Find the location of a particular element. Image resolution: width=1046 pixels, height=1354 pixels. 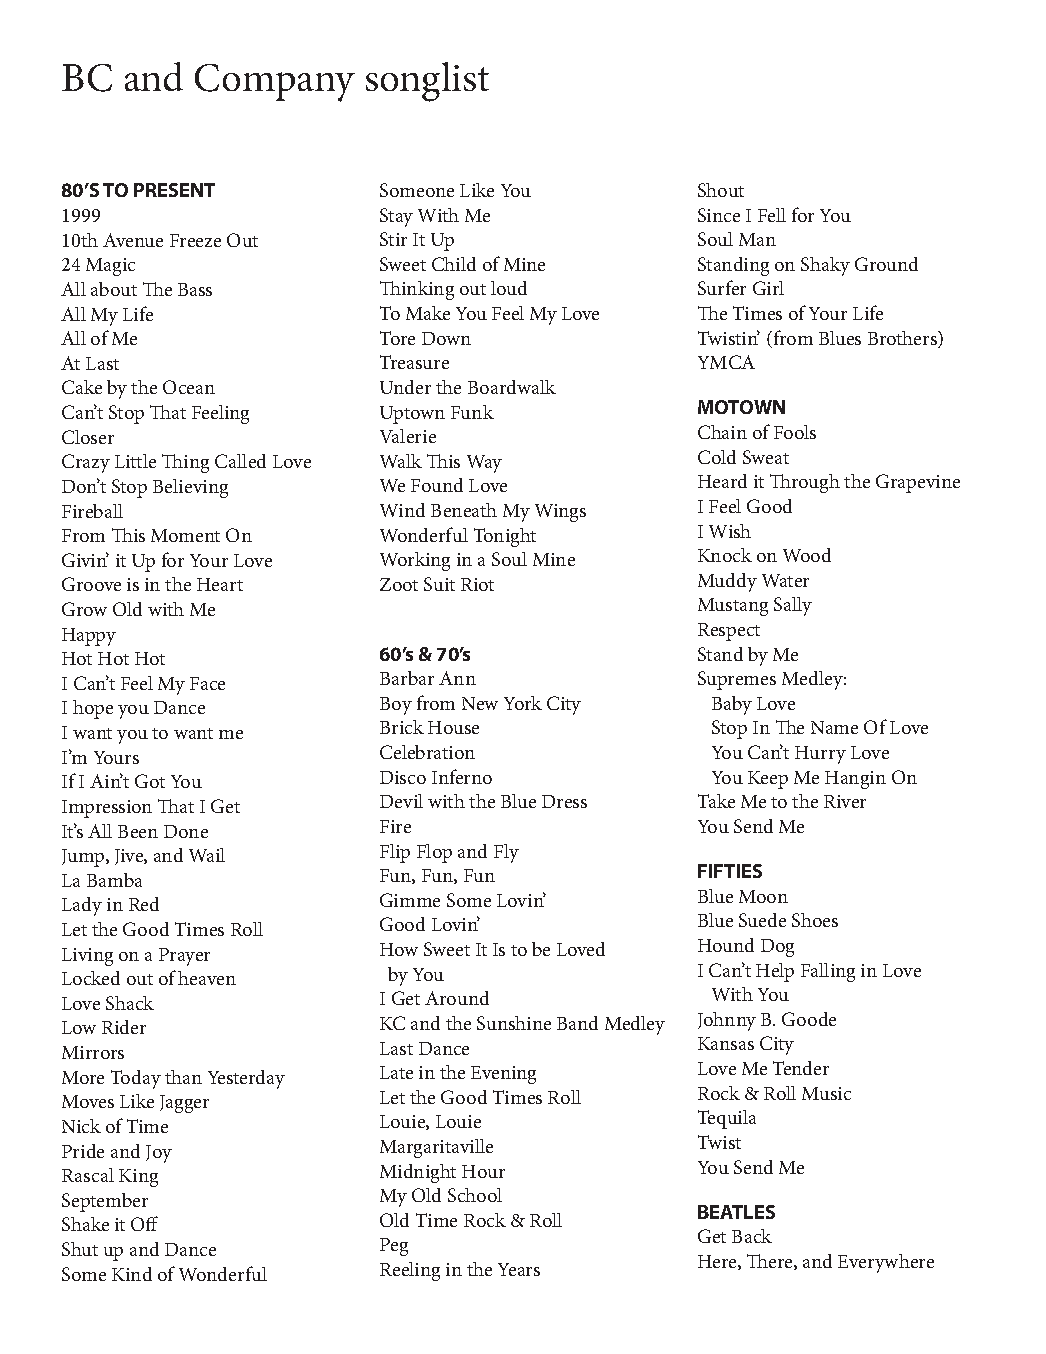

Shout is located at coordinates (721, 190).
